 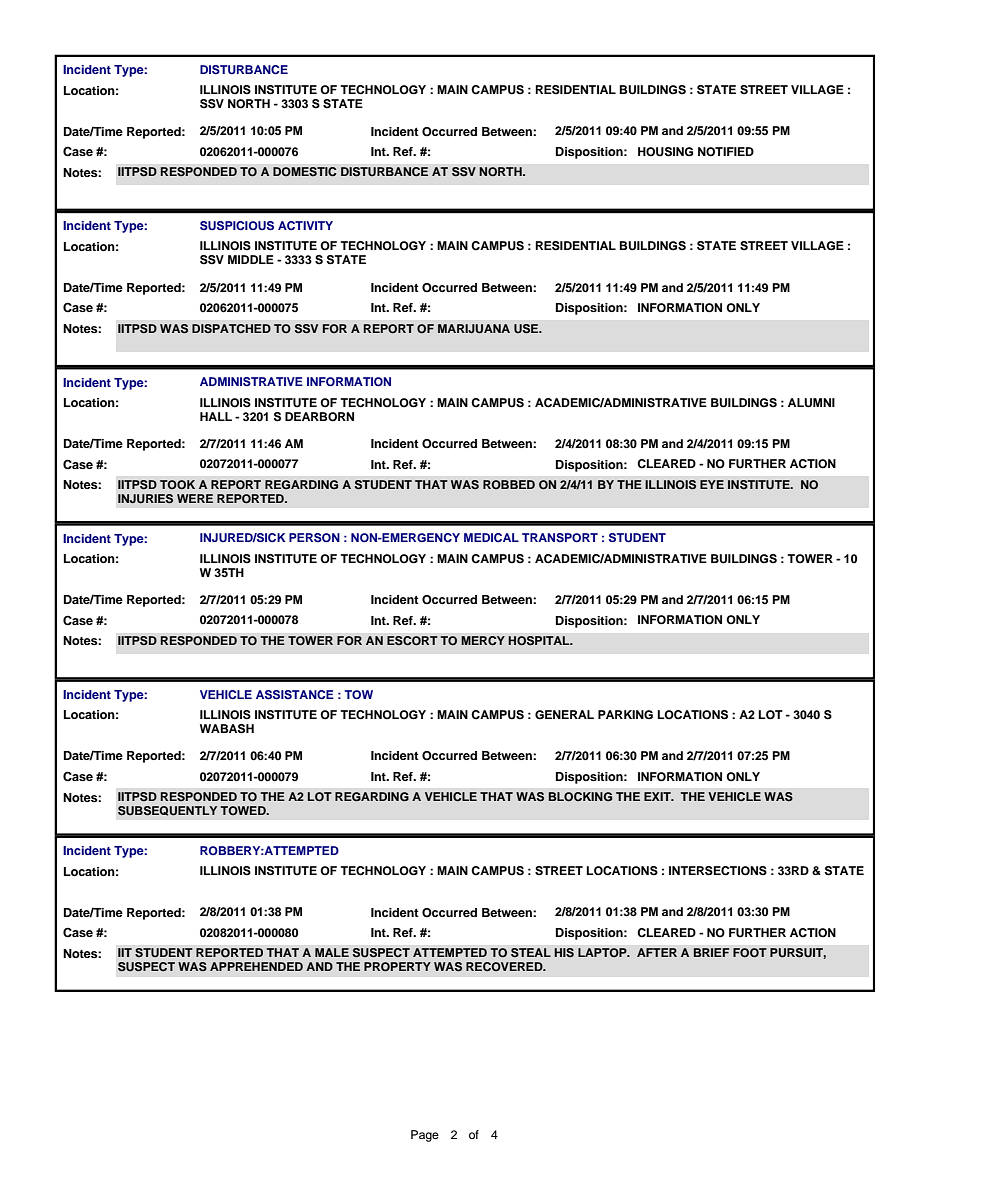 What do you see at coordinates (625, 715) in the screenshot?
I see `PARKING` at bounding box center [625, 715].
